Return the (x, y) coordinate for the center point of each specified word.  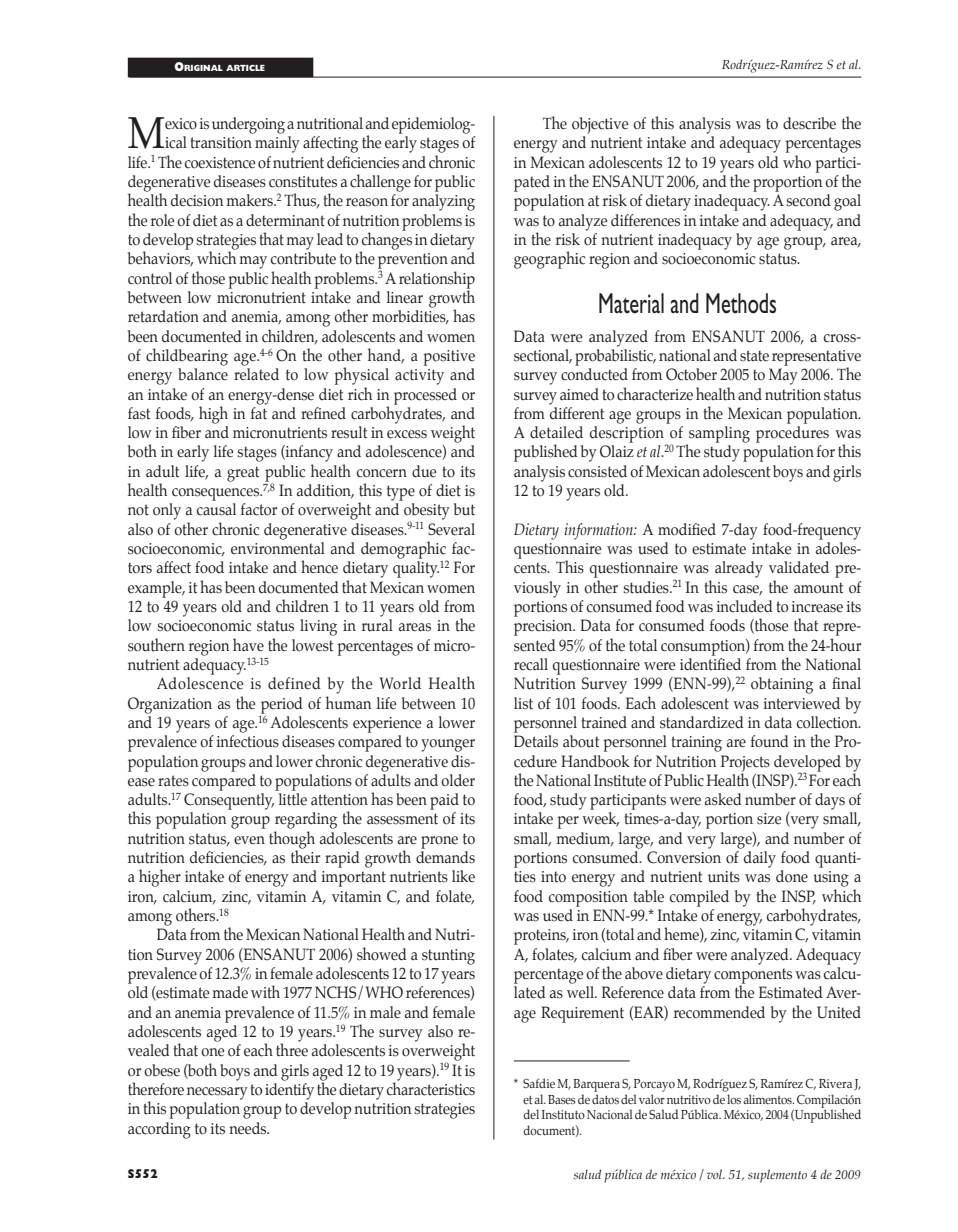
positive (449, 358)
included (745, 606)
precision (544, 628)
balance (203, 374)
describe (809, 123)
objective (600, 125)
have (248, 645)
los (734, 1099)
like (463, 876)
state (754, 356)
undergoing (248, 125)
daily (760, 859)
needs (249, 1128)
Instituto (563, 1114)
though (292, 841)
